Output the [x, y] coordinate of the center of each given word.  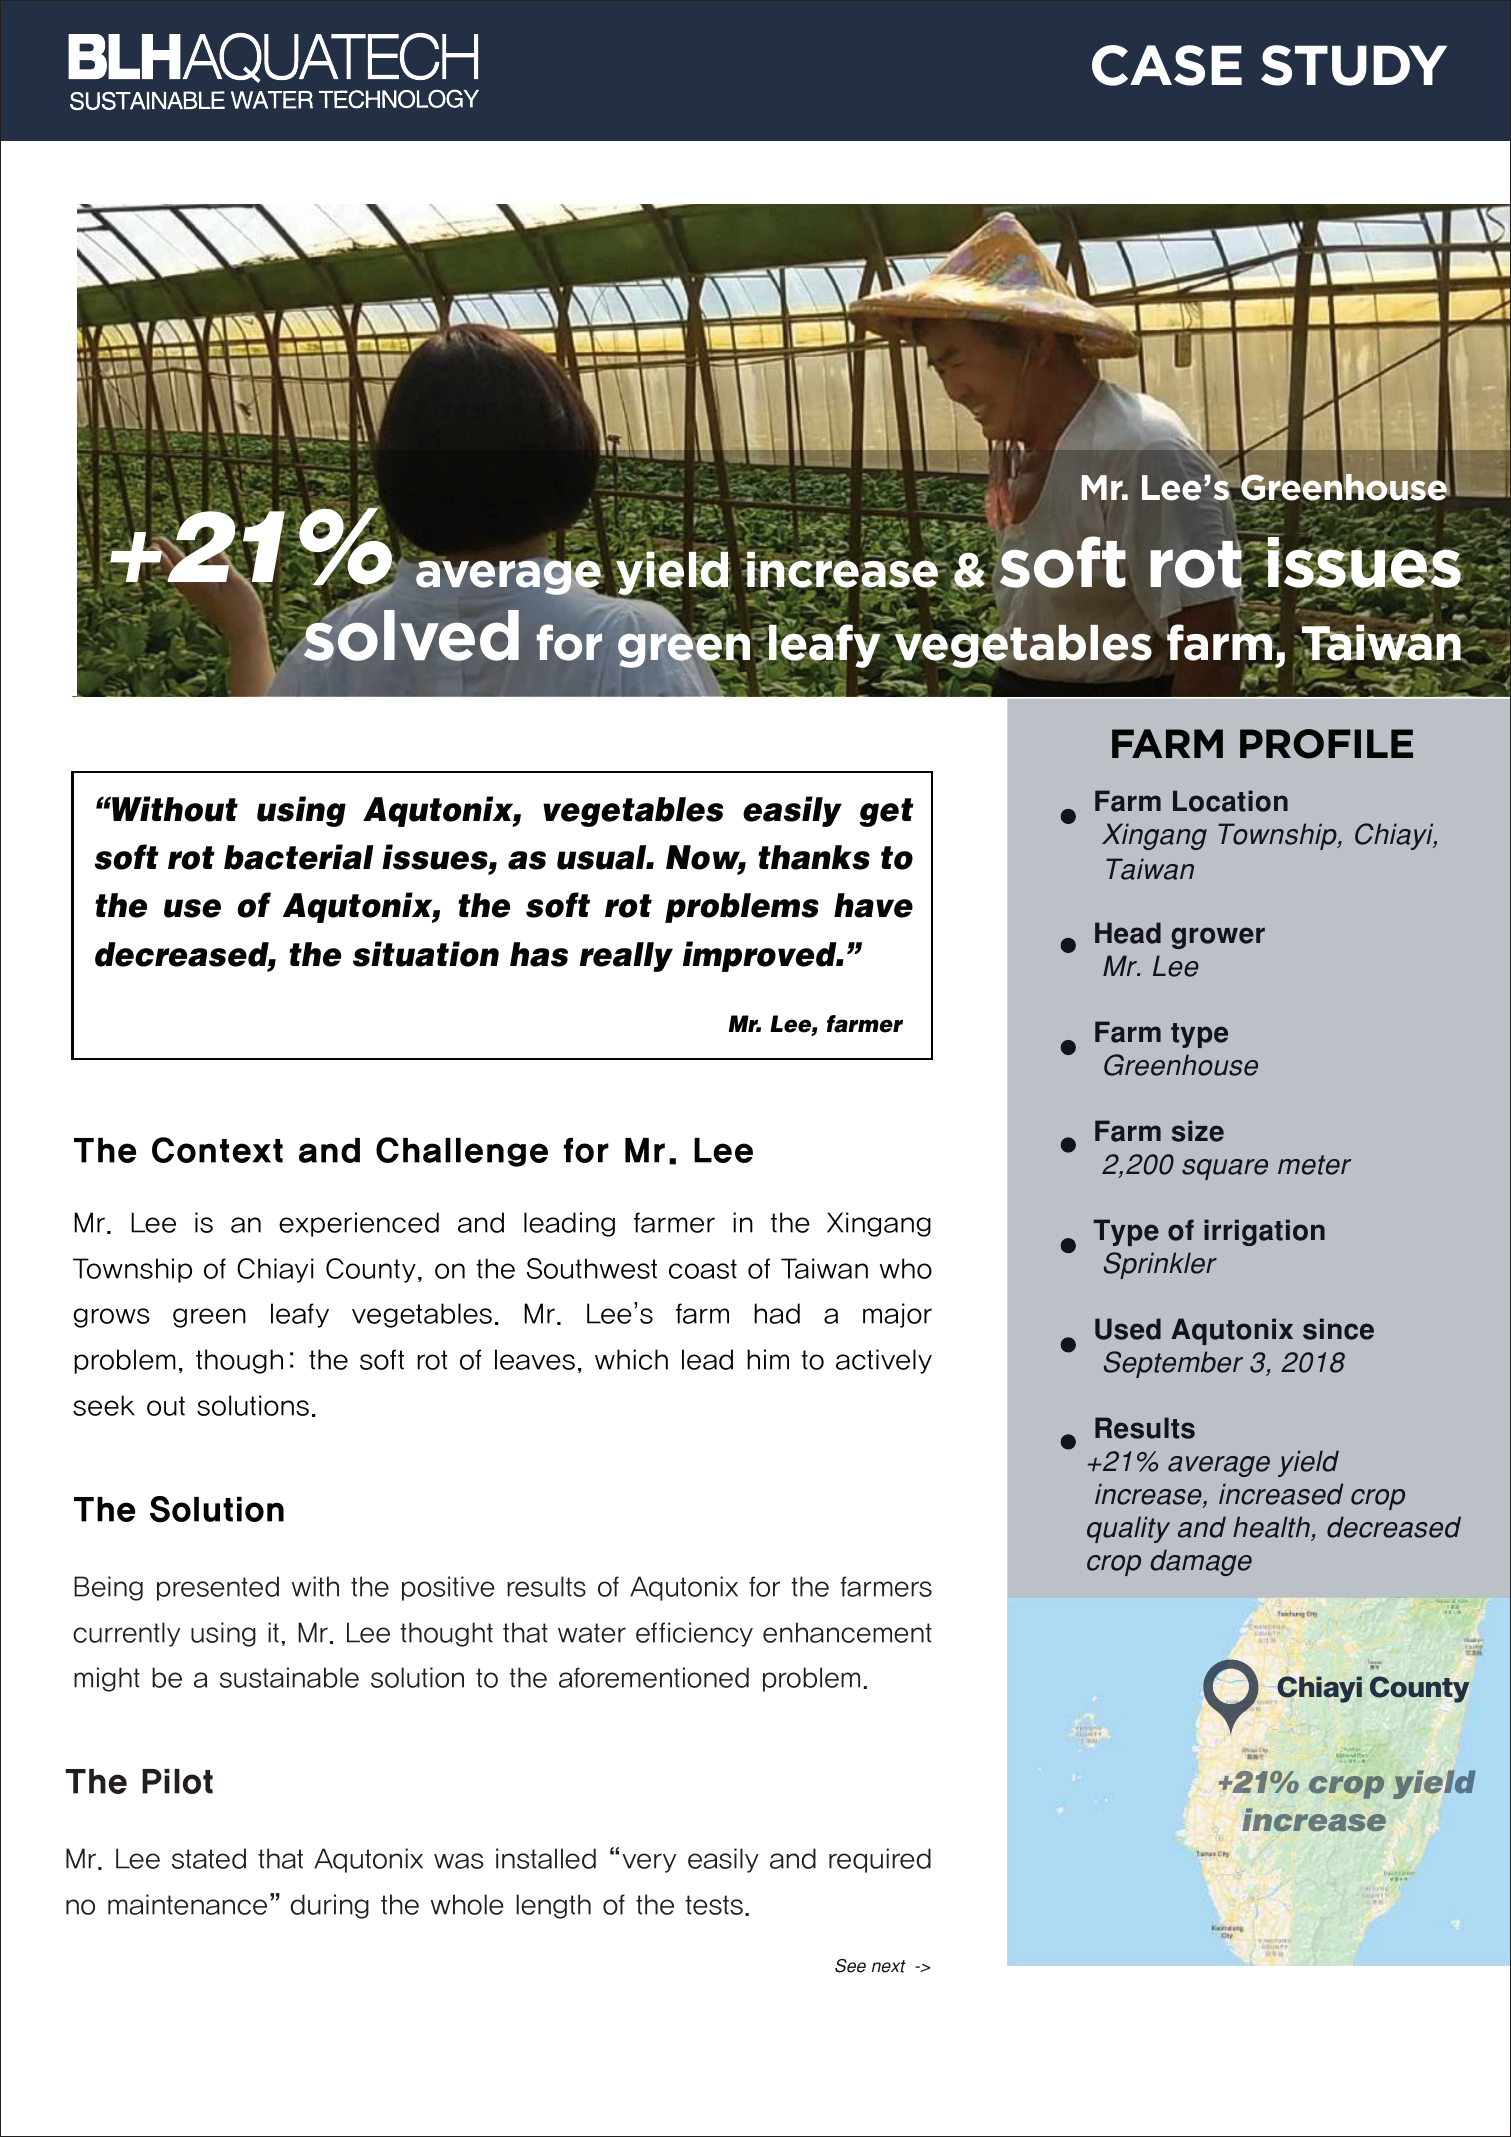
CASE [1167, 65]
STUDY [1354, 65]
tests [714, 1905]
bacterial [299, 857]
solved [410, 634]
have [873, 905]
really [626, 957]
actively [884, 1361]
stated [209, 1858]
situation [426, 954]
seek [104, 1405]
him [768, 1359]
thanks [814, 857]
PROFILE [1326, 744]
